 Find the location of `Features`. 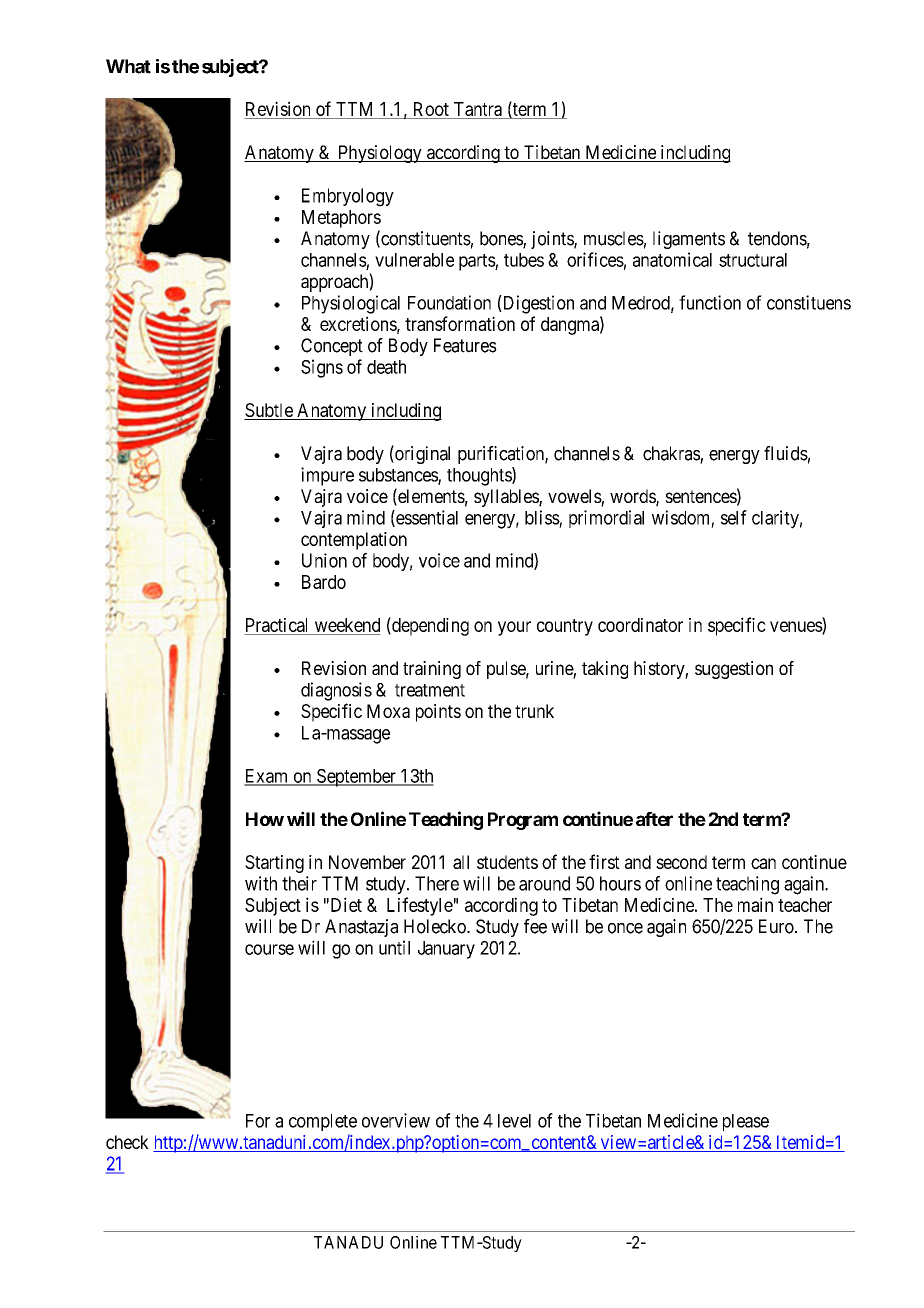

Features is located at coordinates (465, 345).
